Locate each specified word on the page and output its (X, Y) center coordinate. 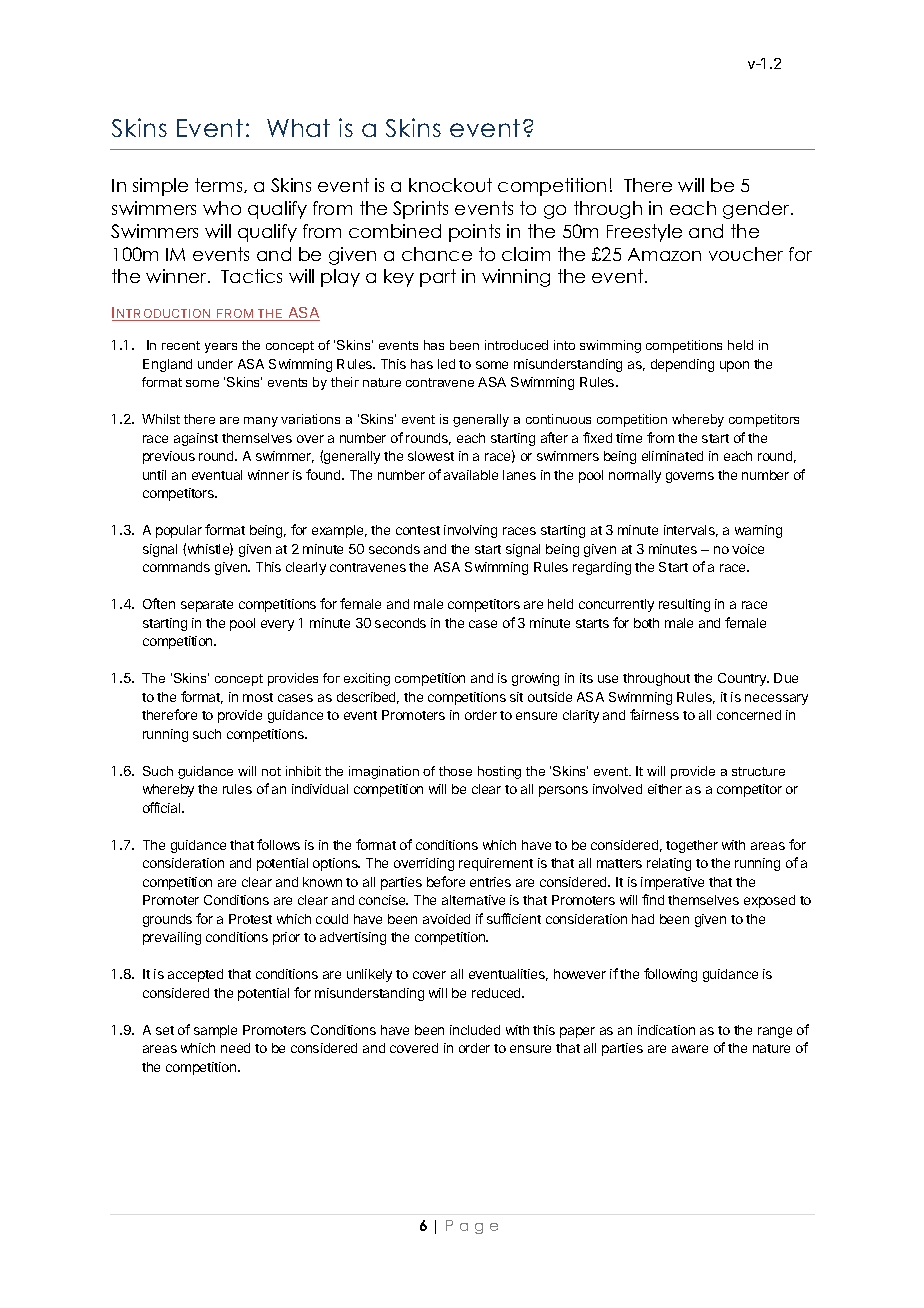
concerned (749, 715)
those (455, 771)
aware (690, 1049)
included (475, 1030)
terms (220, 185)
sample (215, 1031)
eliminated (672, 456)
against (196, 439)
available (471, 475)
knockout (450, 185)
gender (757, 210)
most (258, 697)
